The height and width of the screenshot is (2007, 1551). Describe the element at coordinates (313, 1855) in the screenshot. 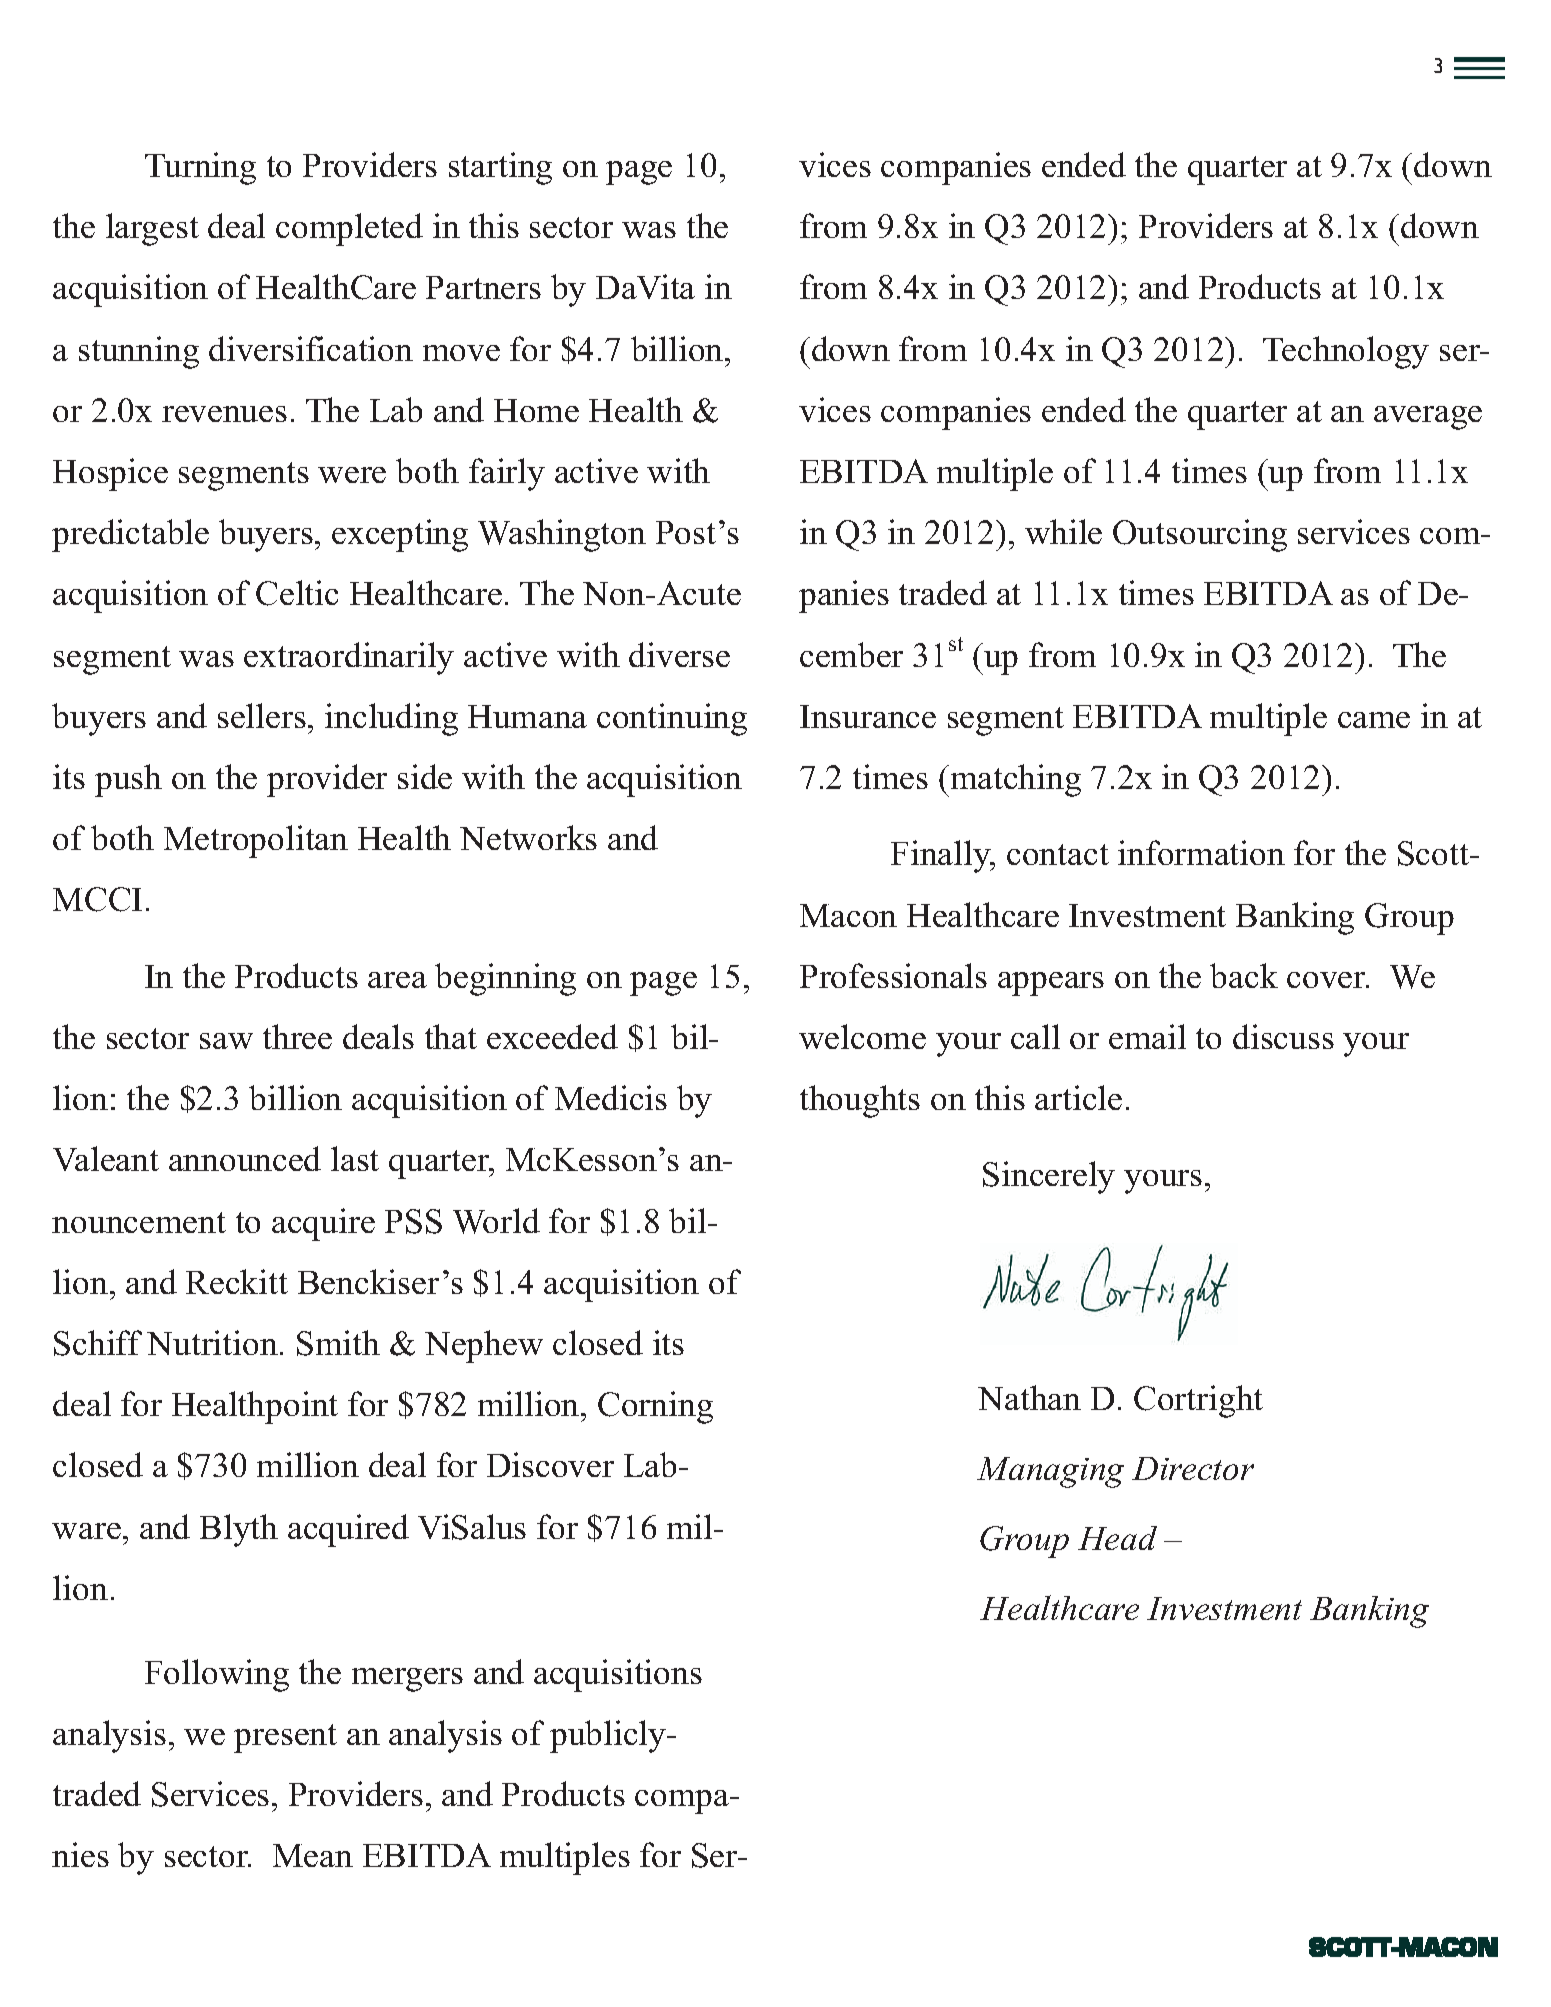

I see `Mean` at that location.
